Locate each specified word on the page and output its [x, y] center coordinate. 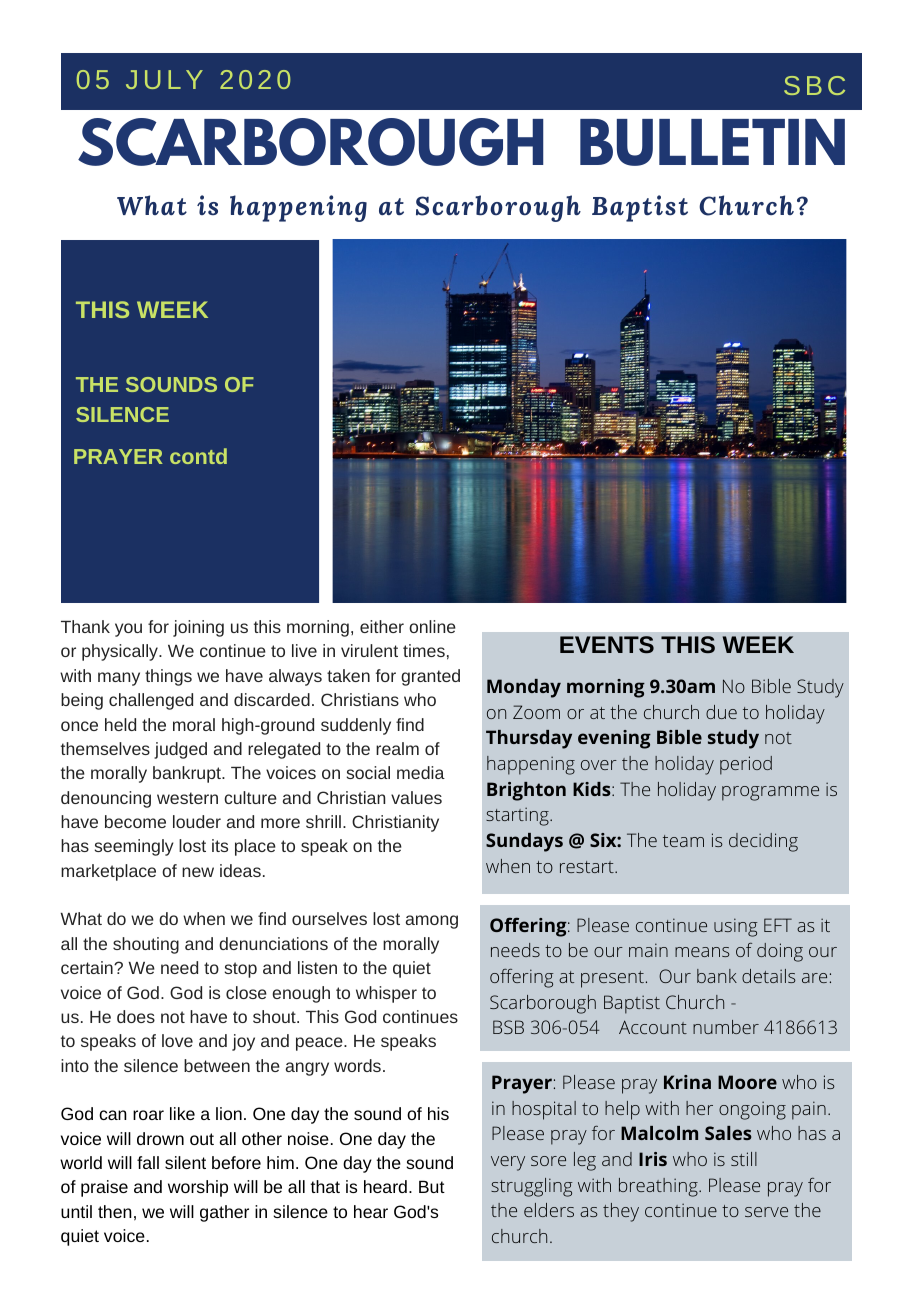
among [432, 922]
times [424, 650]
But [432, 1186]
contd [198, 456]
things [168, 677]
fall [148, 1162]
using [736, 927]
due [721, 712]
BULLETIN [712, 142]
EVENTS [607, 644]
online [432, 626]
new [198, 872]
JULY [164, 79]
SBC [814, 85]
